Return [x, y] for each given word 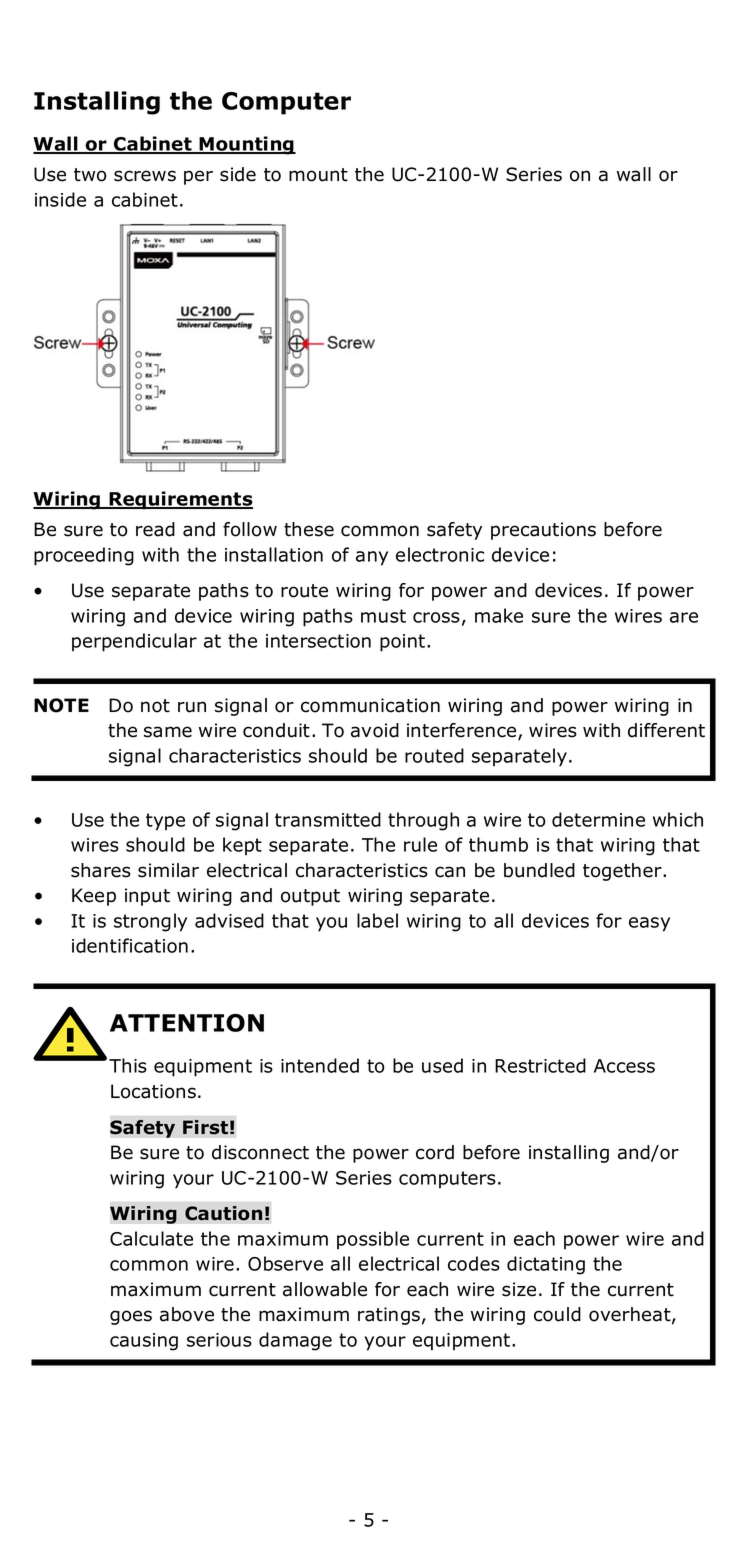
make [499, 615]
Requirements [180, 500]
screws [145, 176]
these [309, 529]
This [128, 1065]
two [90, 175]
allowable [325, 1289]
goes [131, 1317]
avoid [375, 730]
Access [624, 1066]
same [168, 732]
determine [598, 819]
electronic [440, 554]
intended [320, 1065]
